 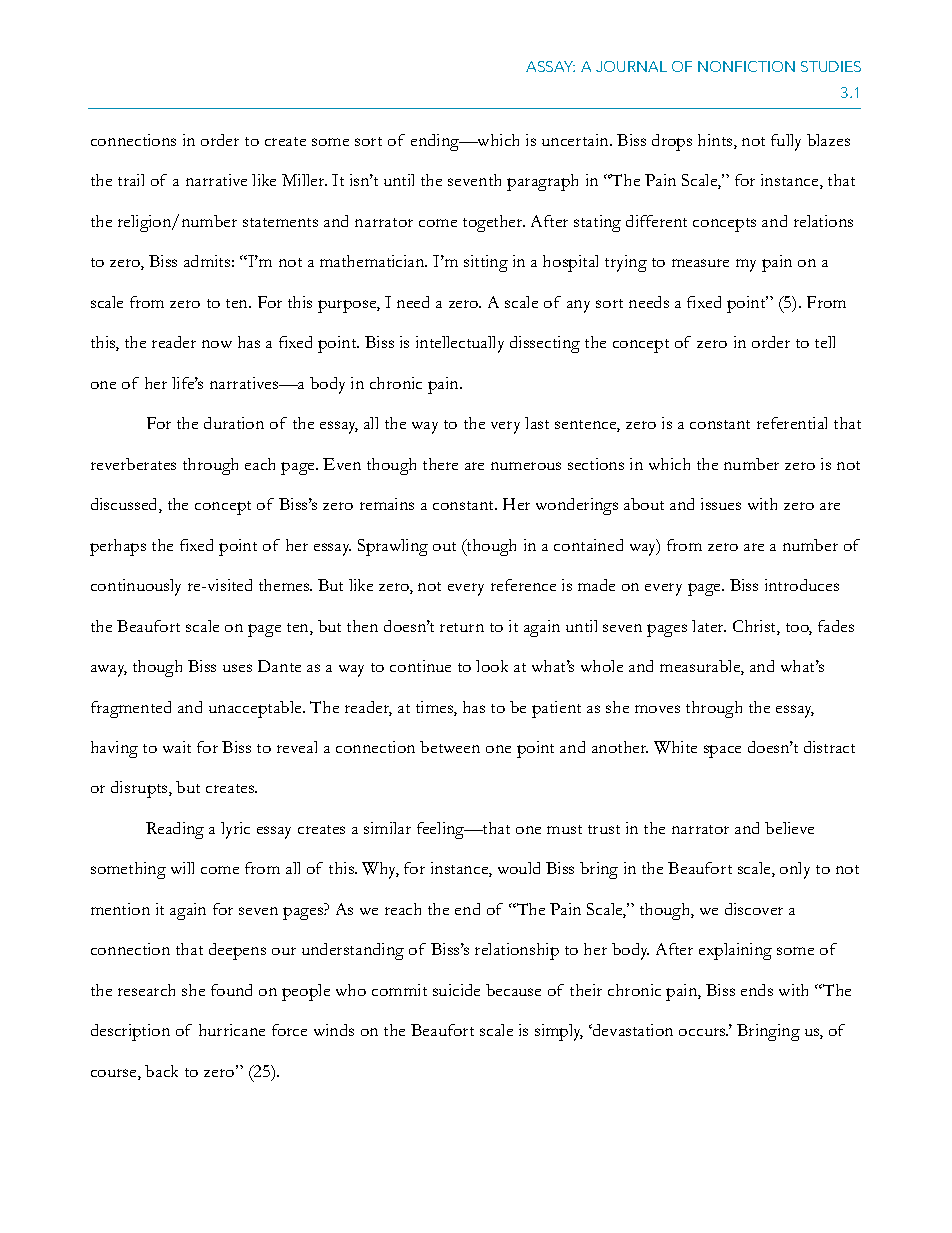 What do you see at coordinates (802, 585) in the screenshot?
I see `introduces` at bounding box center [802, 585].
